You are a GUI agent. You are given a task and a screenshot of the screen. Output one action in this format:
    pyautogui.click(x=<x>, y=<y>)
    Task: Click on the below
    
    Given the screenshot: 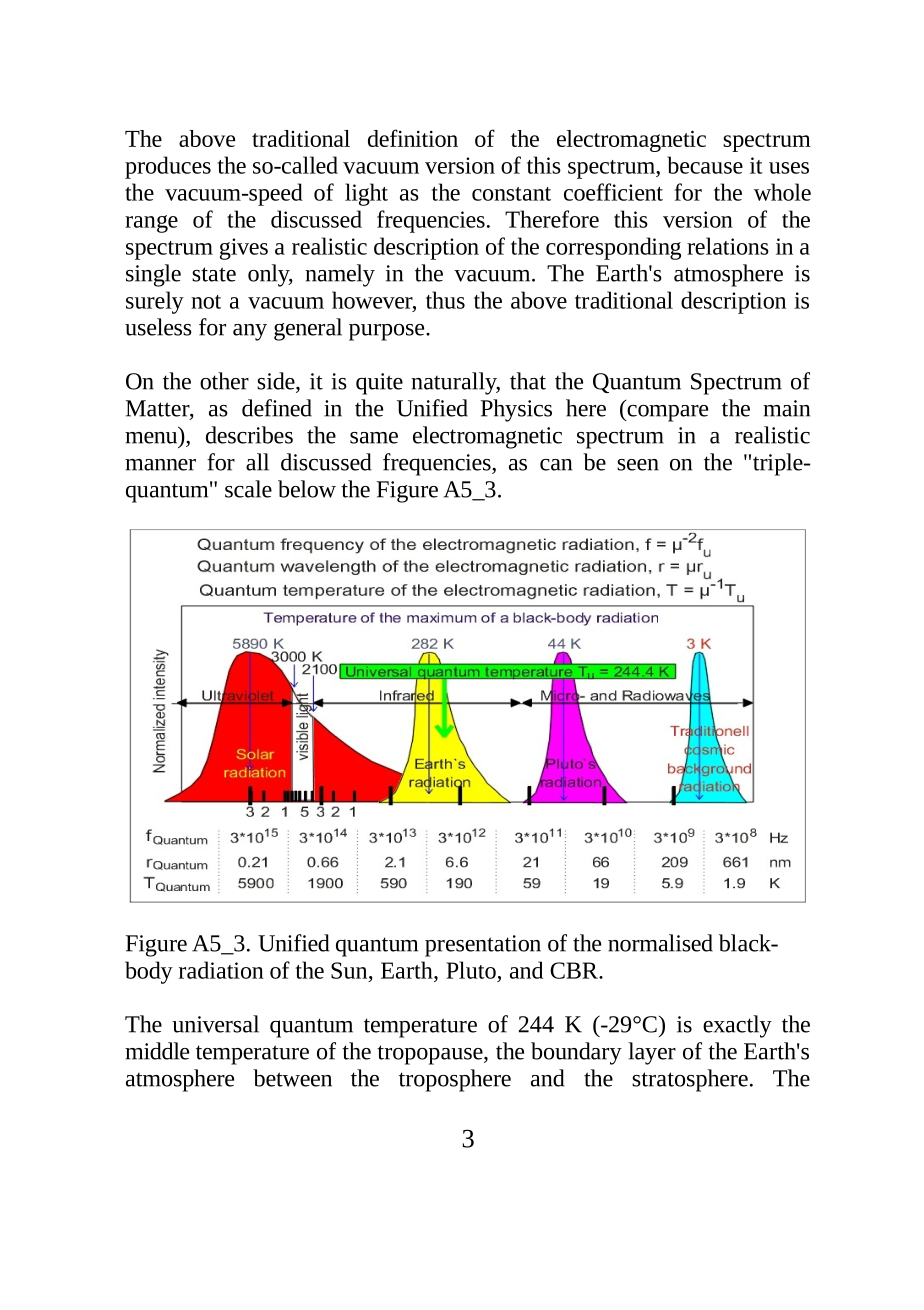 What is the action you would take?
    pyautogui.click(x=307, y=489)
